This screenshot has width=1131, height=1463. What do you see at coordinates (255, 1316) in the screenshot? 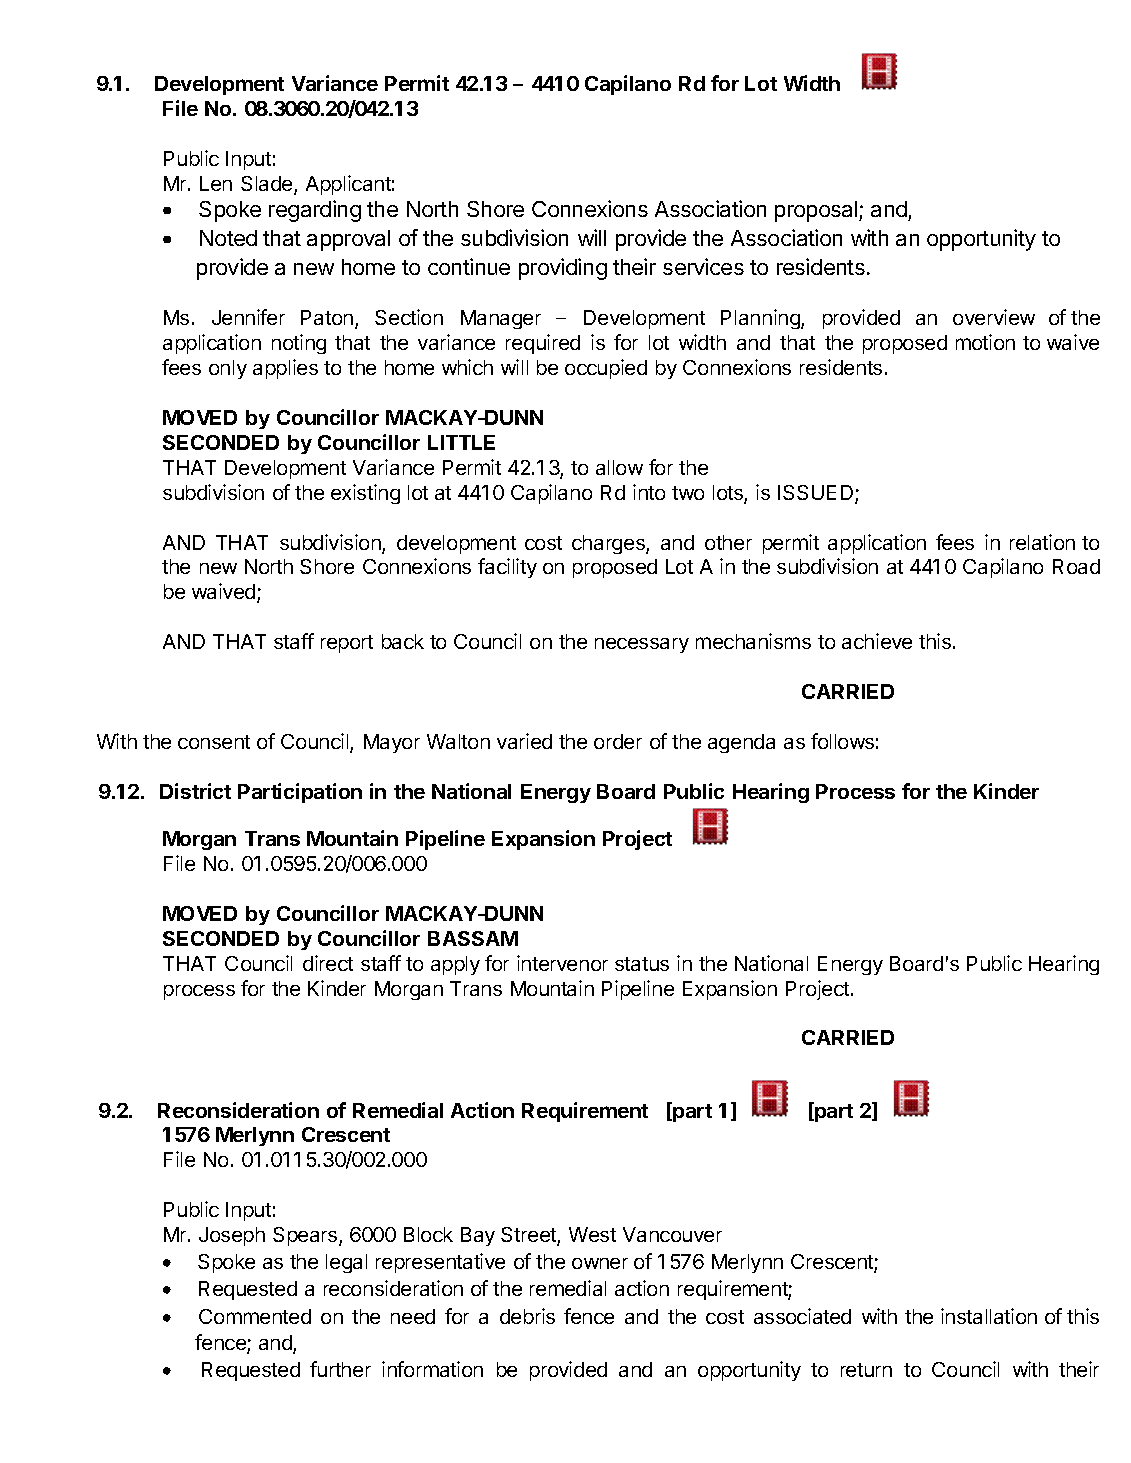
I see `Commented` at bounding box center [255, 1316].
